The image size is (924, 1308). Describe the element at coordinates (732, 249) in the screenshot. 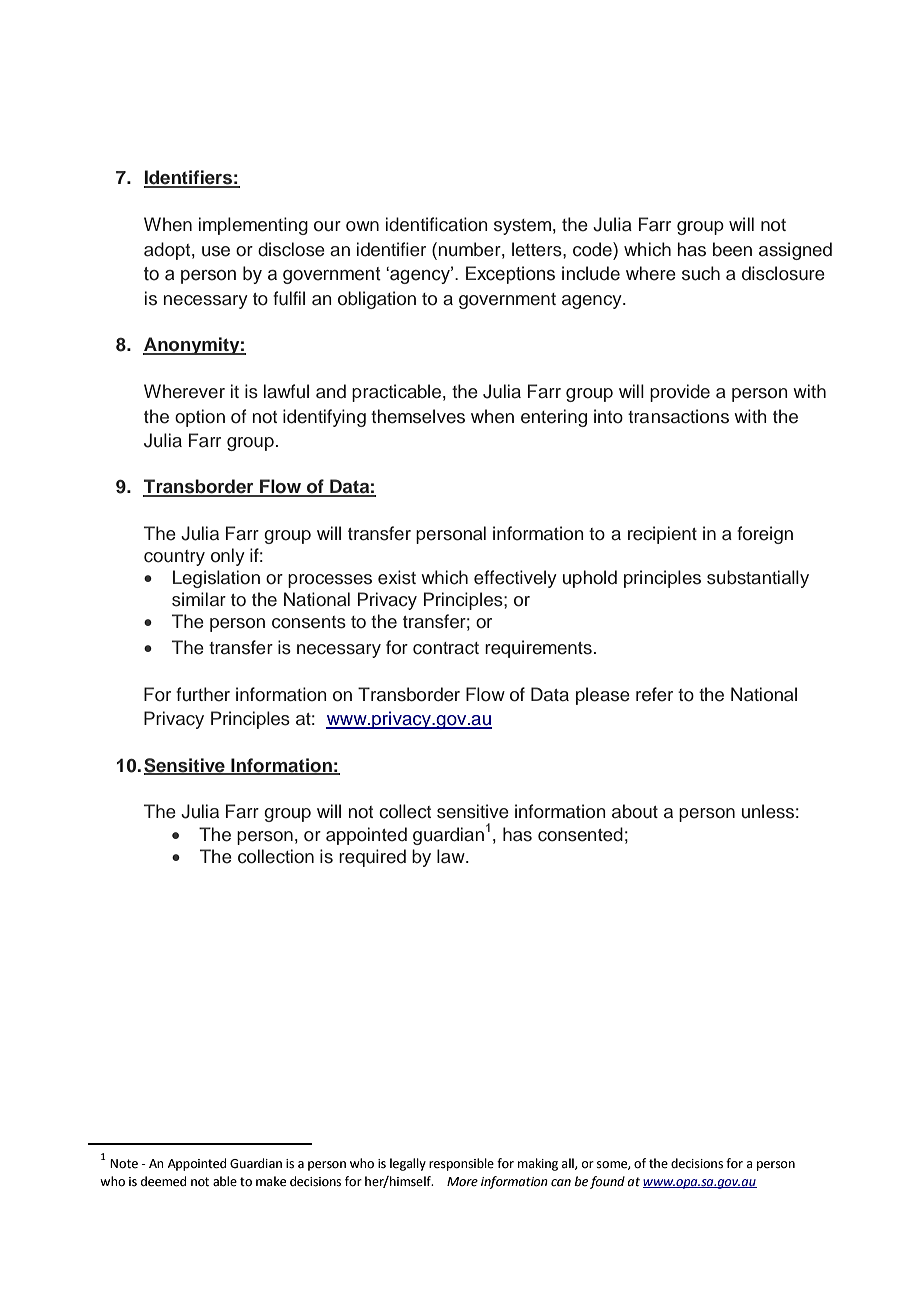

I see `been` at that location.
